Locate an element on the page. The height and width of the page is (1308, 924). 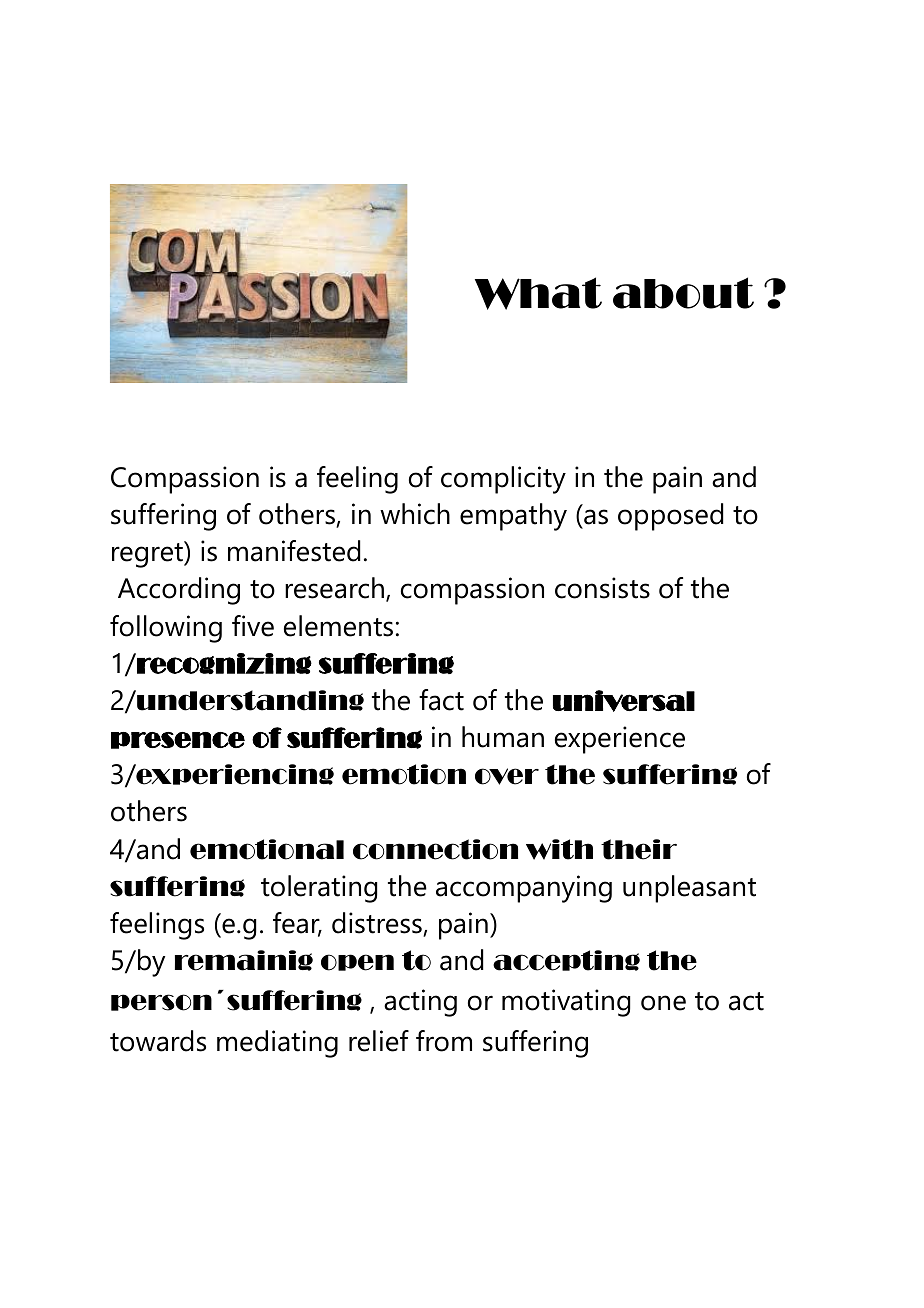
tolerating is located at coordinates (319, 889).
